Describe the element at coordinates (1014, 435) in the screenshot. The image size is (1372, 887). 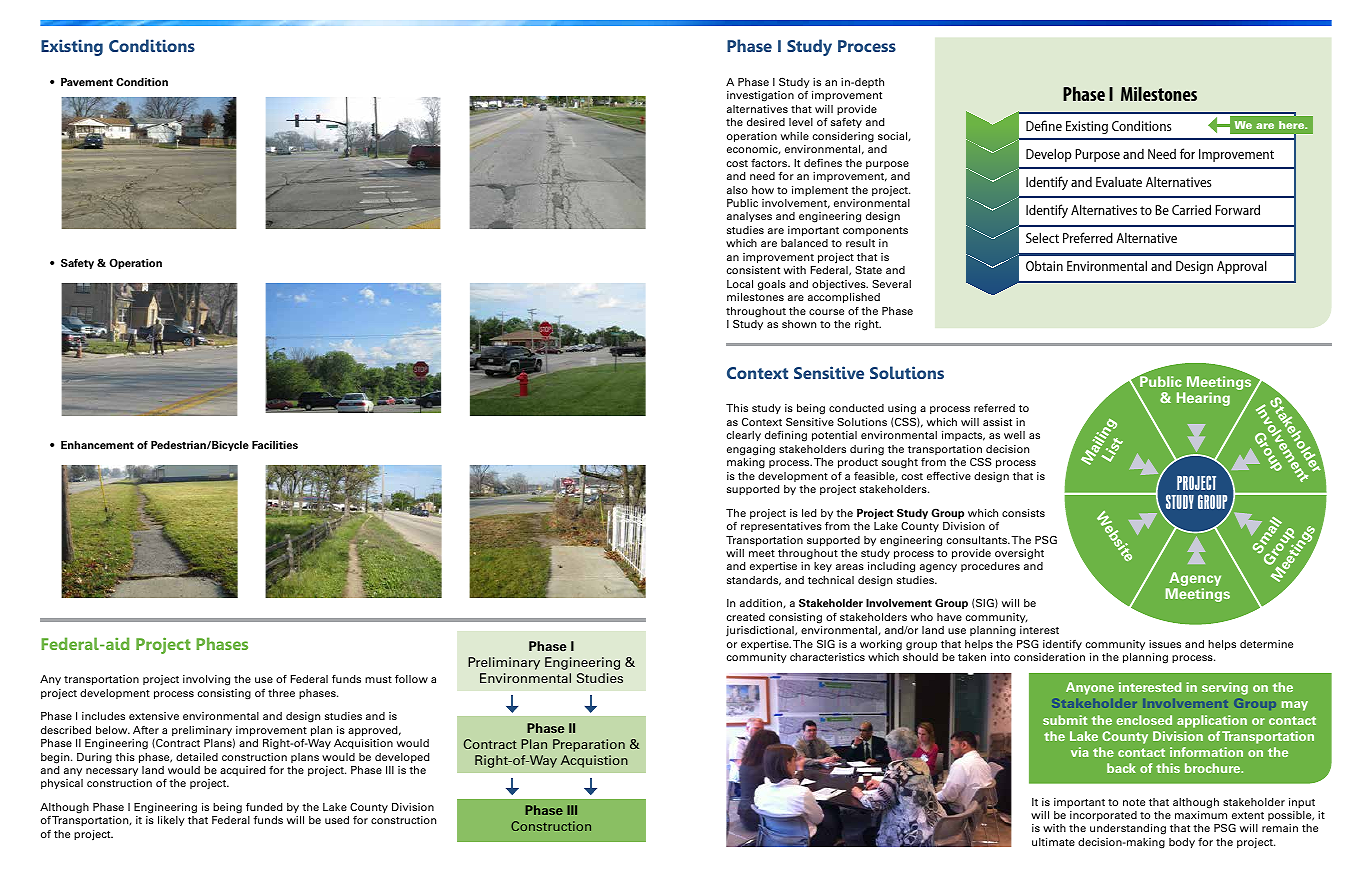
I see `well` at that location.
